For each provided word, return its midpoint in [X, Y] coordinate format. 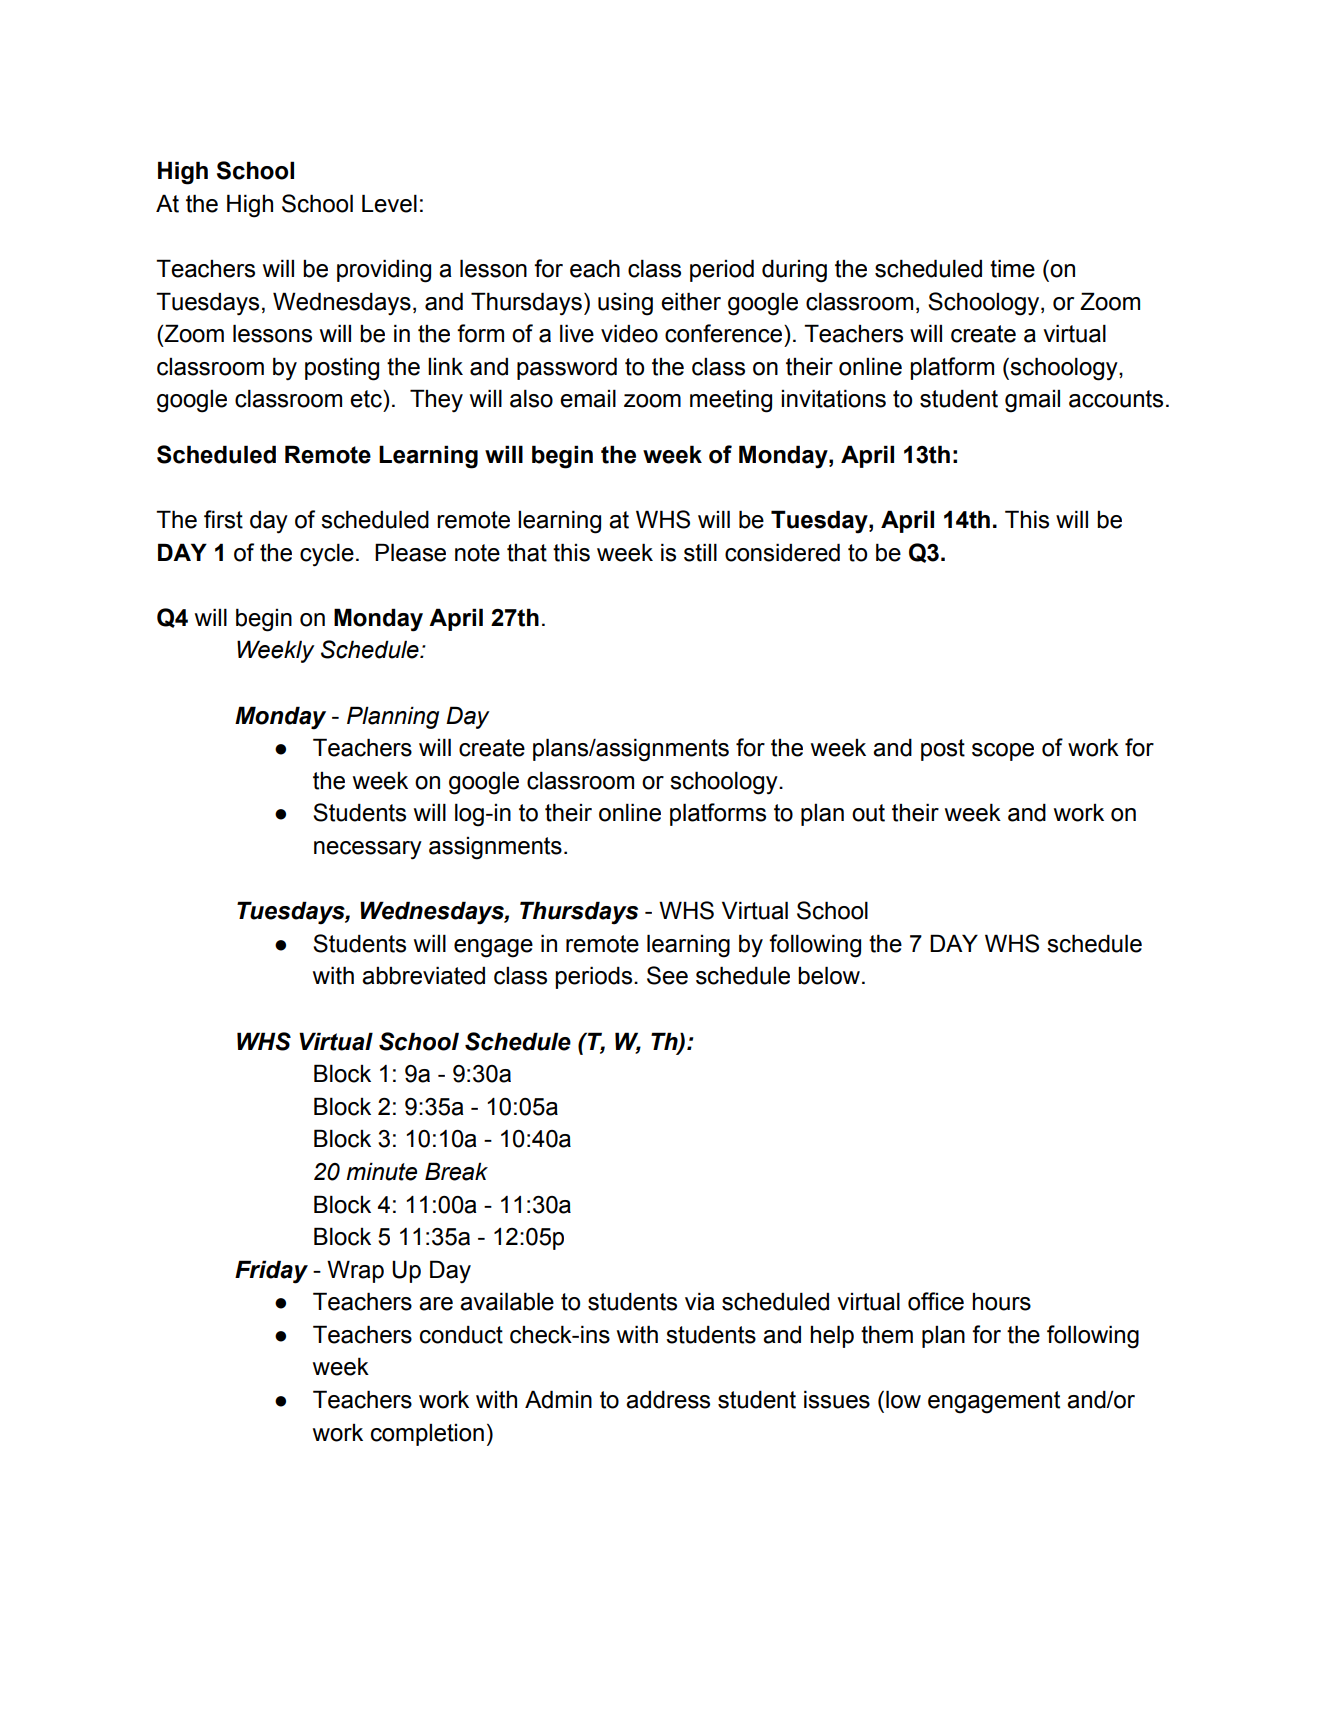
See [667, 975]
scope [1003, 752]
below [829, 975]
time [1012, 268]
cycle [327, 555]
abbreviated [423, 975]
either [691, 301]
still [700, 552]
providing [384, 271]
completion [427, 1435]
